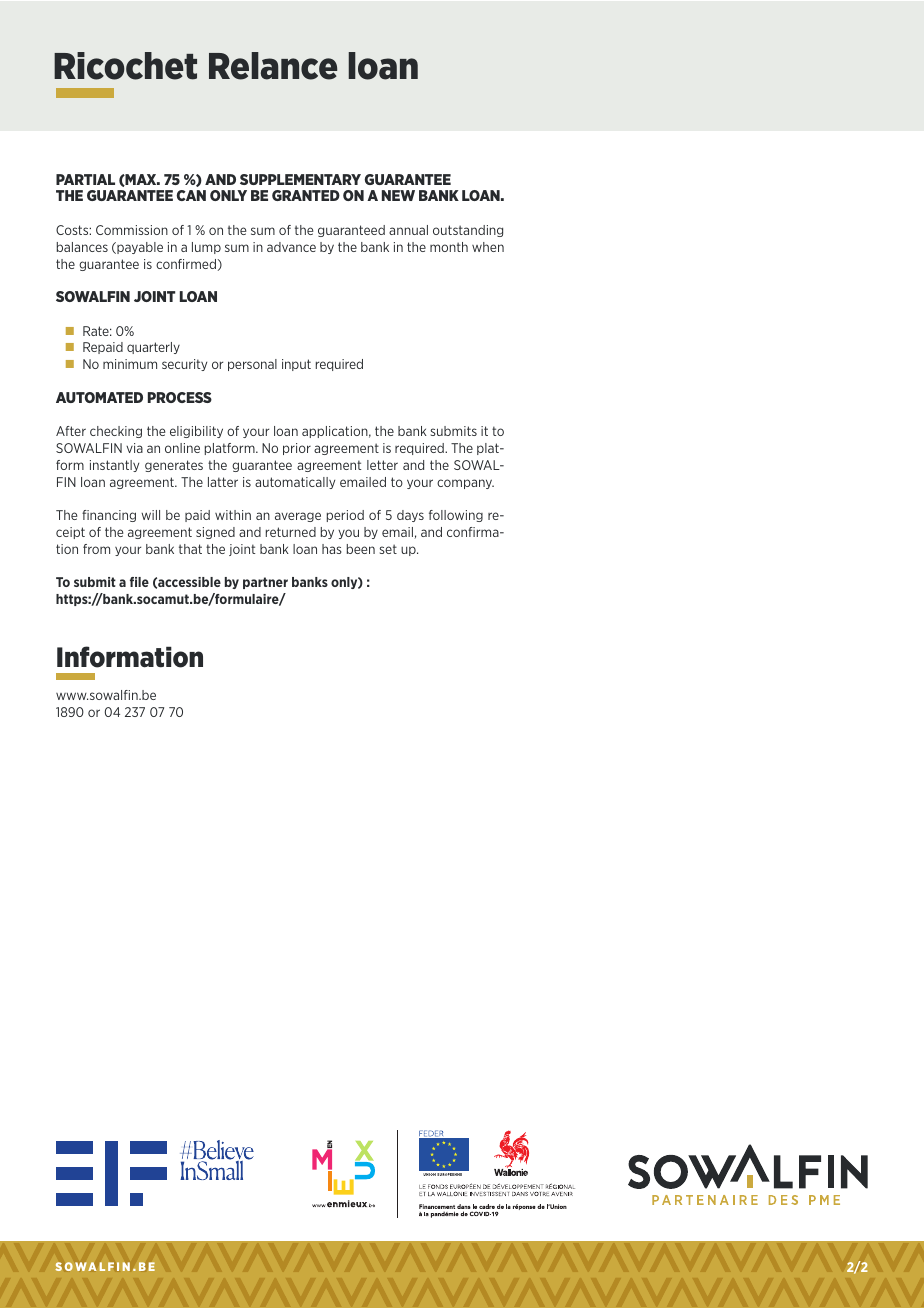 The image size is (924, 1308). I want to click on partner, so click(265, 583).
